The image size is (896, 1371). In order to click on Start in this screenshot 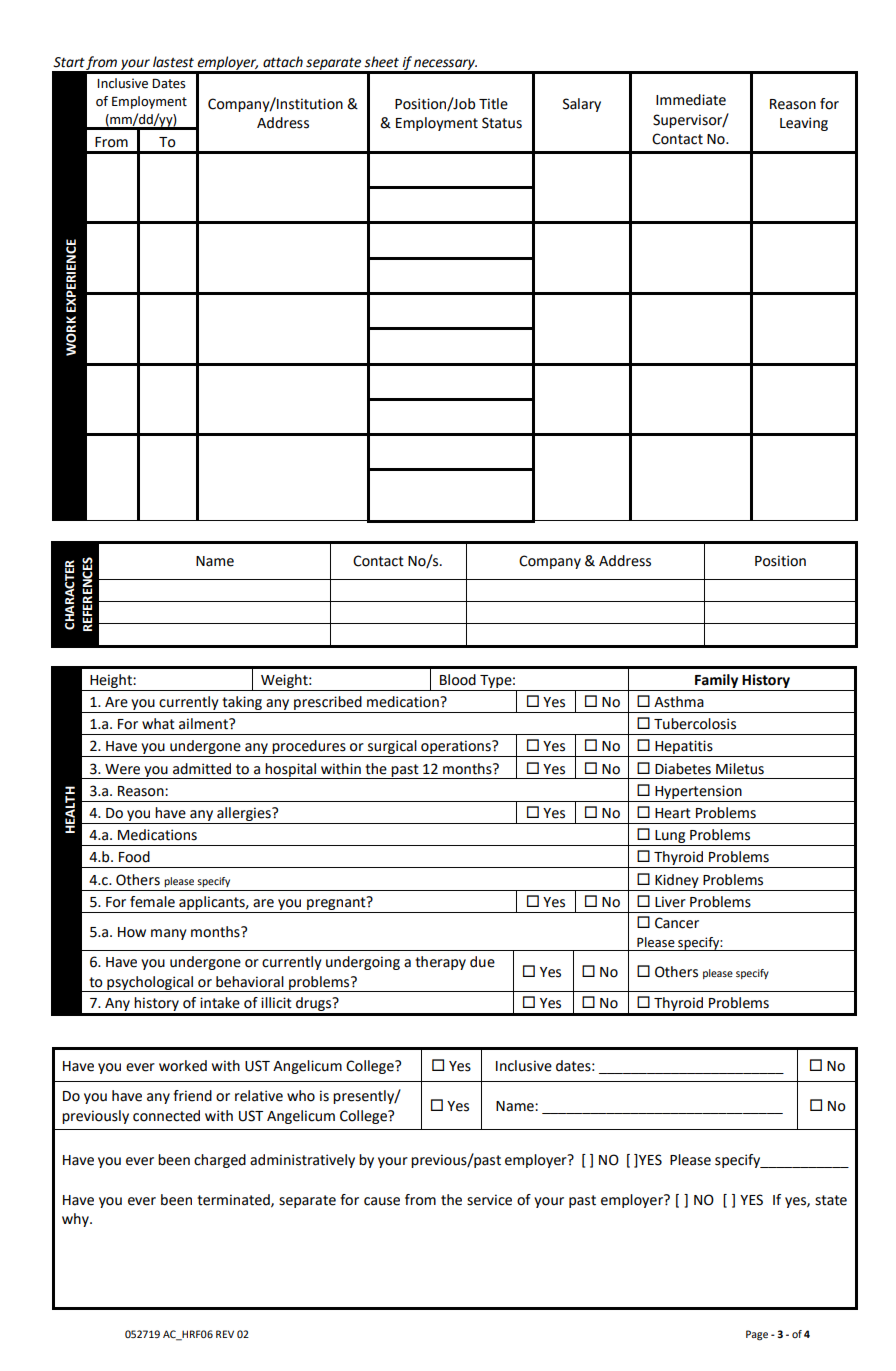, I will do `click(69, 62)`.
